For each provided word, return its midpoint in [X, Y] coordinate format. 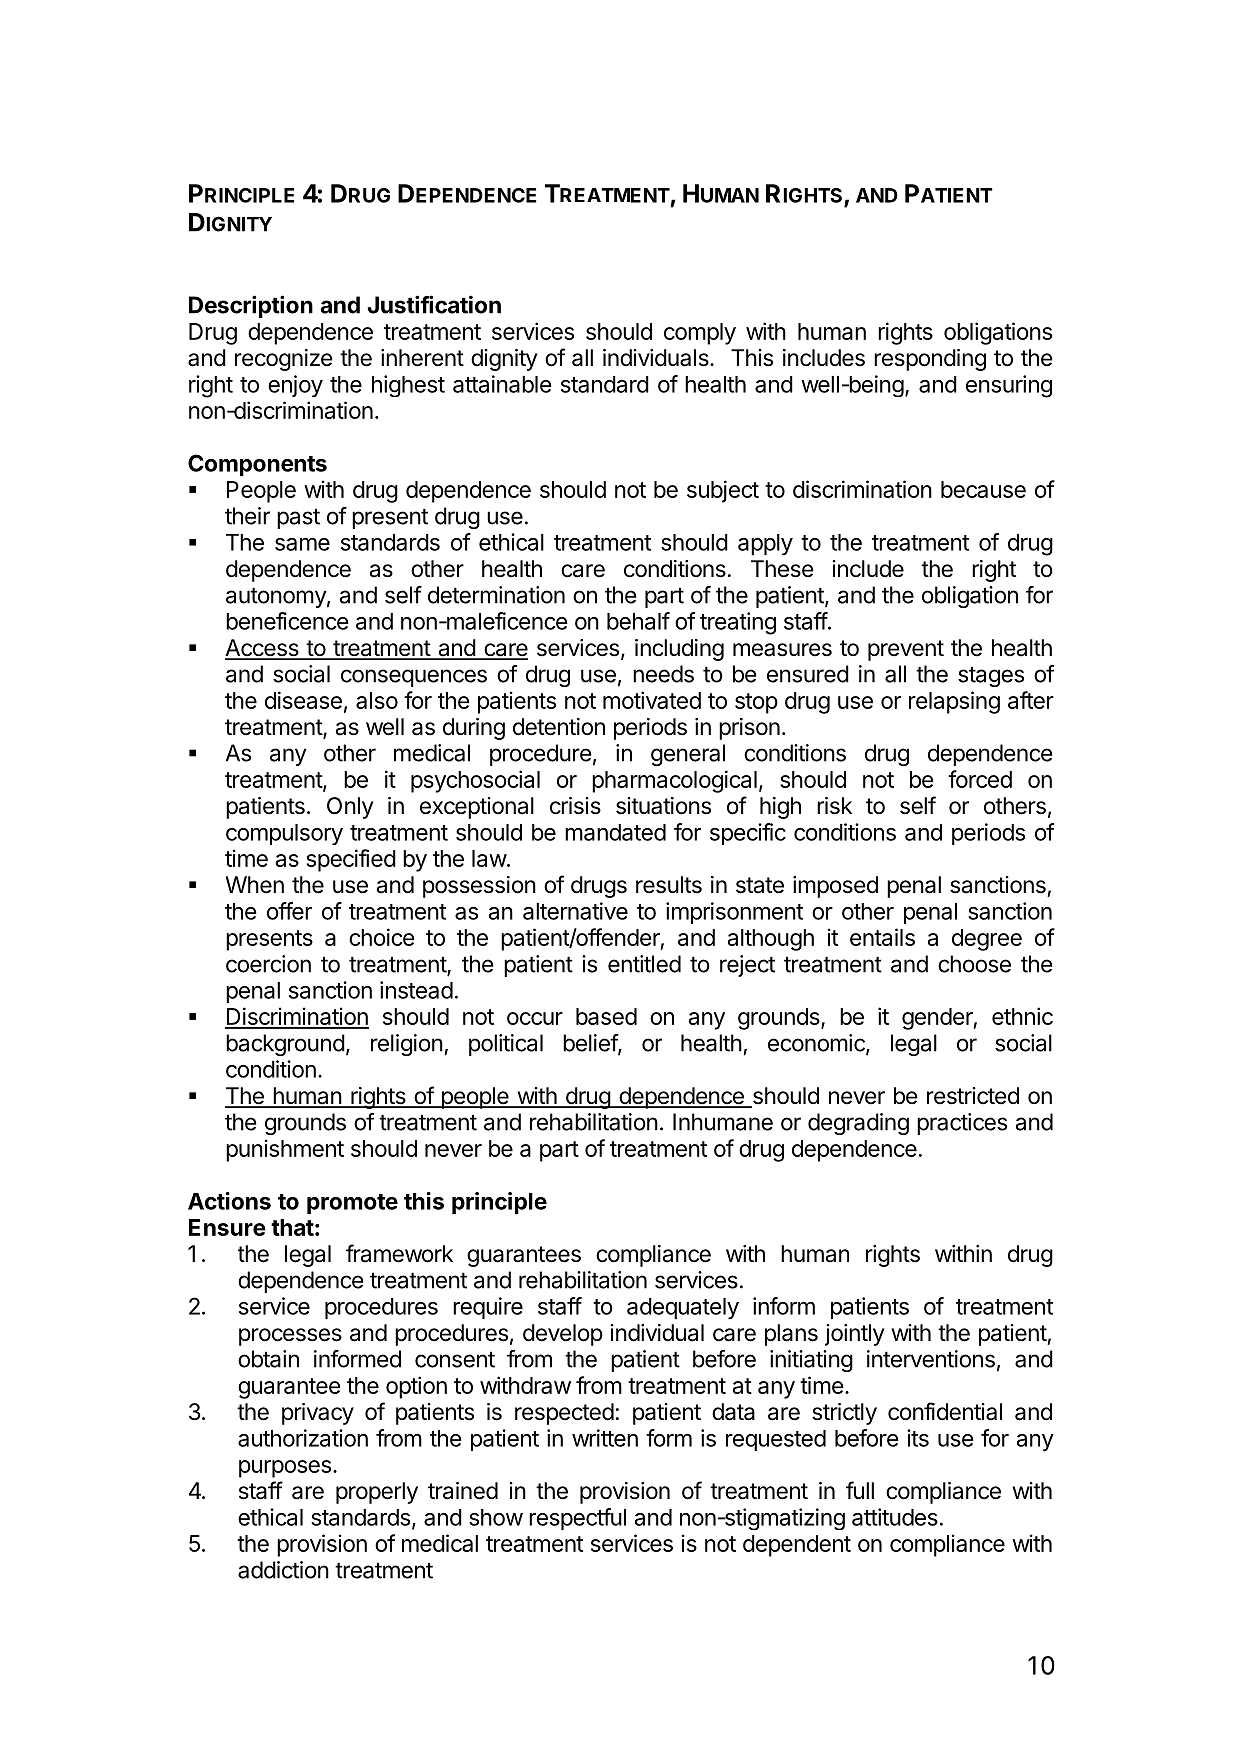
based [606, 1016]
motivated [652, 700]
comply [700, 334]
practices [962, 1124]
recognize [284, 360]
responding [930, 360]
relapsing [954, 702]
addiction [283, 1570]
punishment [285, 1150]
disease [303, 700]
